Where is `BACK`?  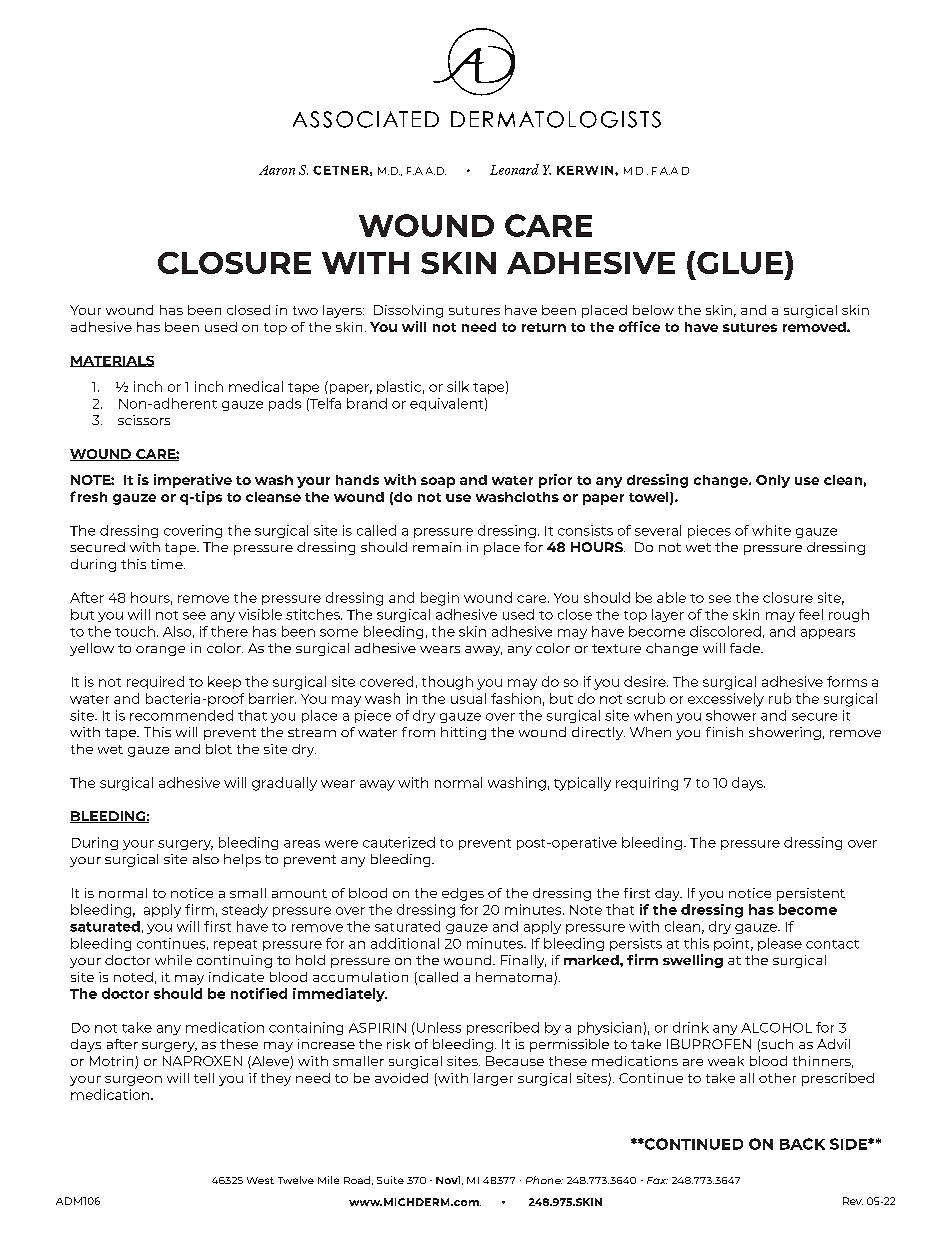 BACK is located at coordinates (802, 1144).
